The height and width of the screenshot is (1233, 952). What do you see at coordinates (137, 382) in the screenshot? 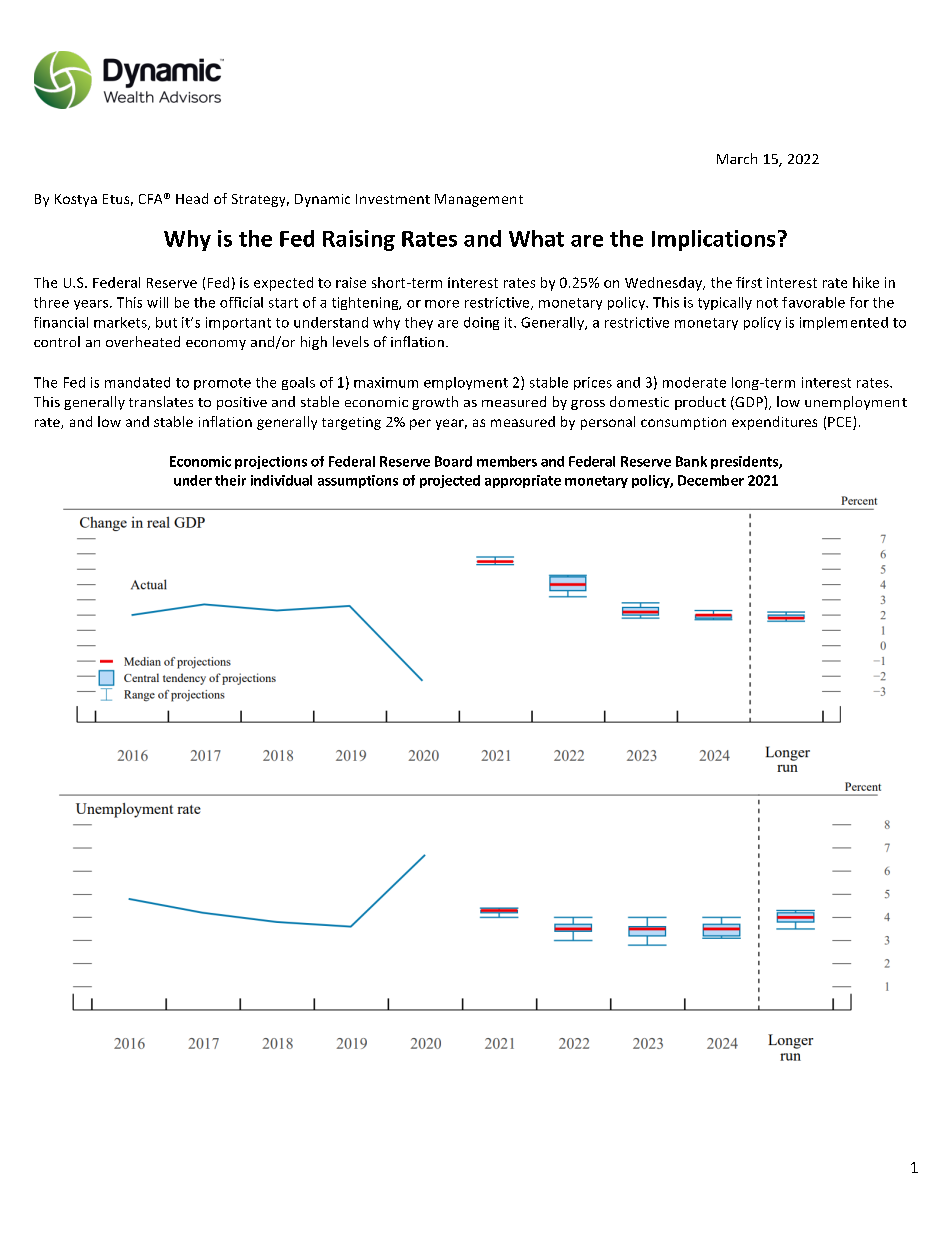
I see `mandated` at bounding box center [137, 382].
